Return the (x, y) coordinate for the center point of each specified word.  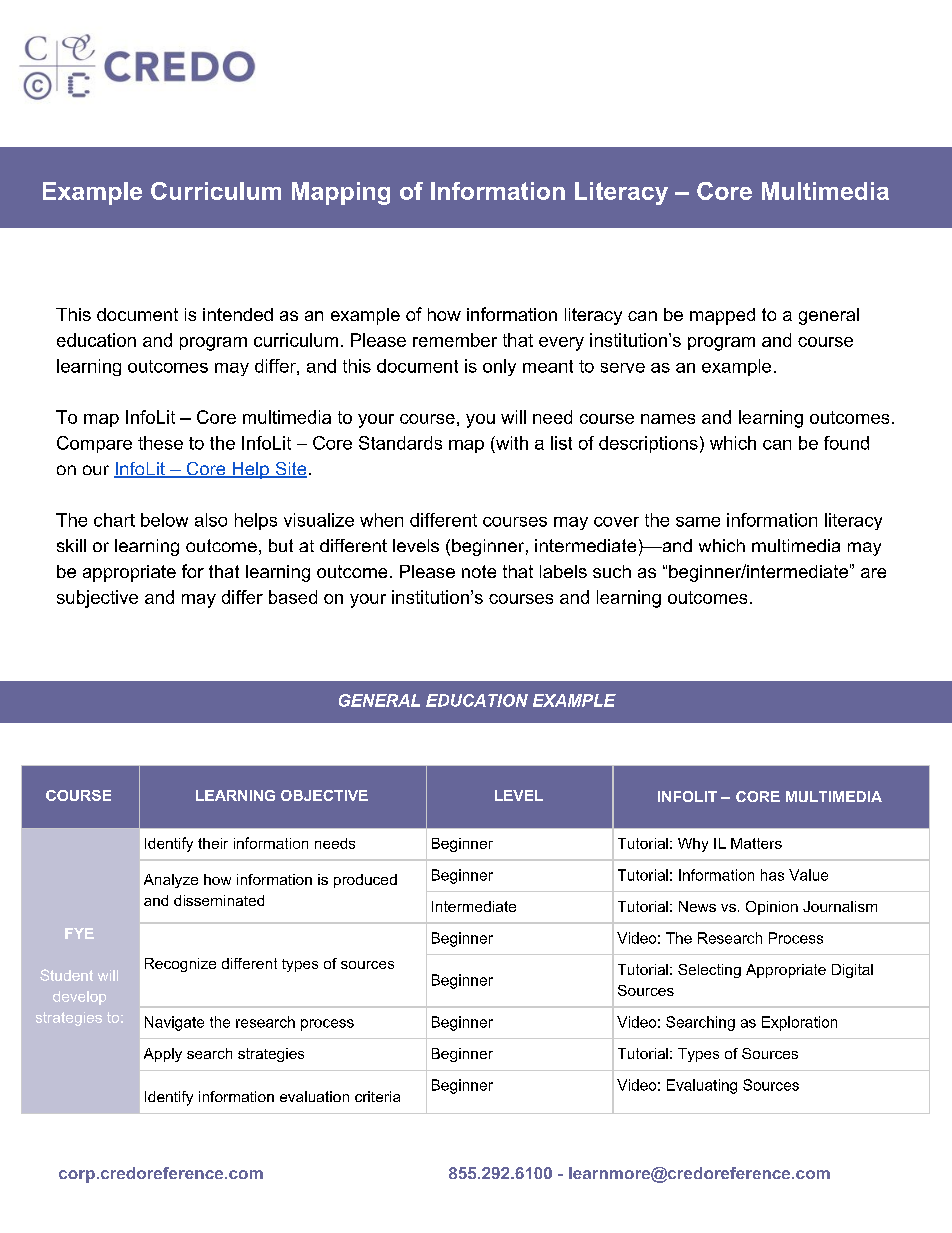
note (479, 571)
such (612, 571)
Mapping (341, 193)
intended (238, 314)
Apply (163, 1055)
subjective (97, 599)
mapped (722, 316)
